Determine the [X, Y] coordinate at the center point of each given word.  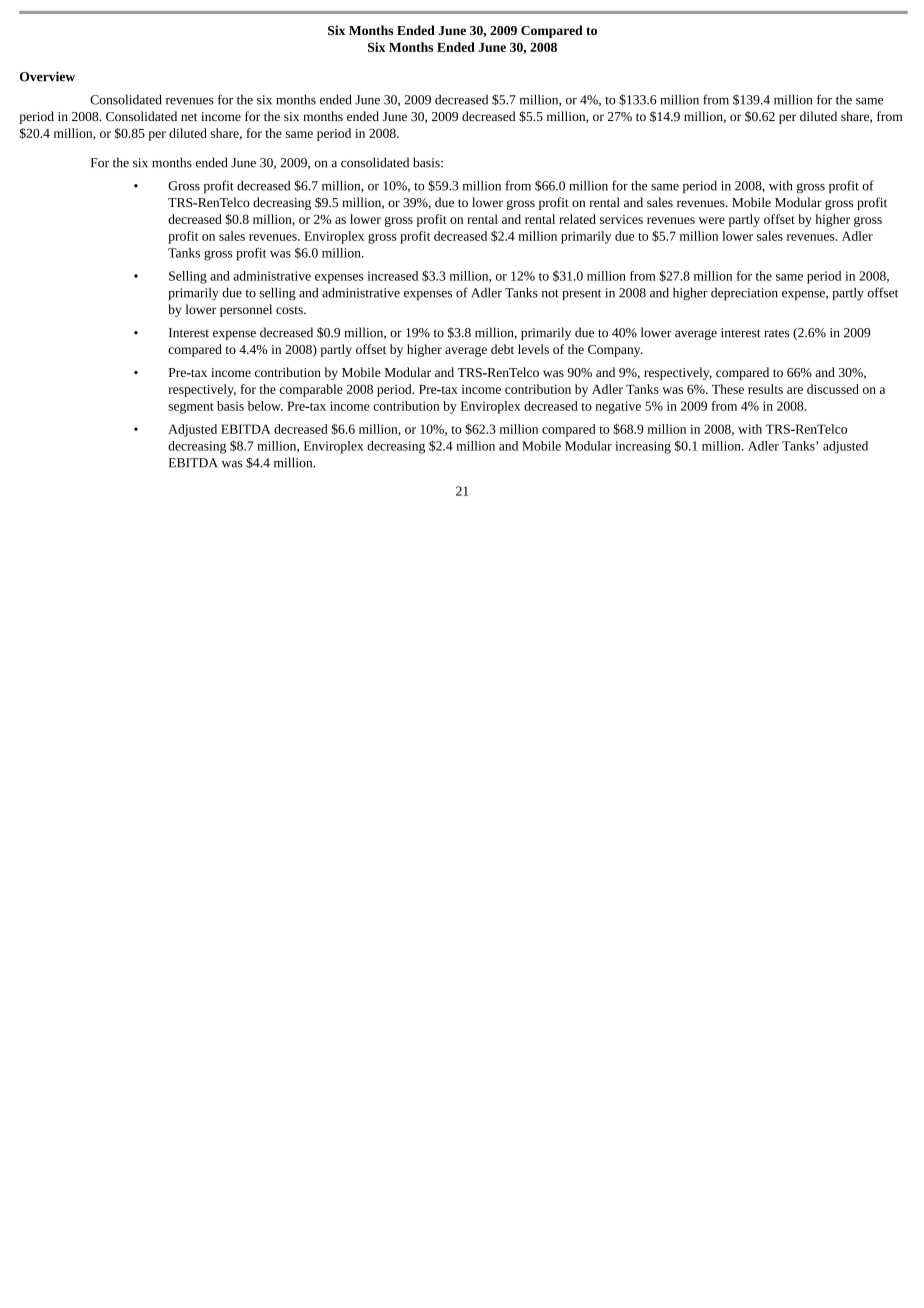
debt [502, 349]
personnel [246, 310]
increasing [643, 447]
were [712, 220]
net [189, 117]
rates [776, 333]
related [577, 219]
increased [392, 276]
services [621, 219]
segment [191, 408]
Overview [47, 76]
